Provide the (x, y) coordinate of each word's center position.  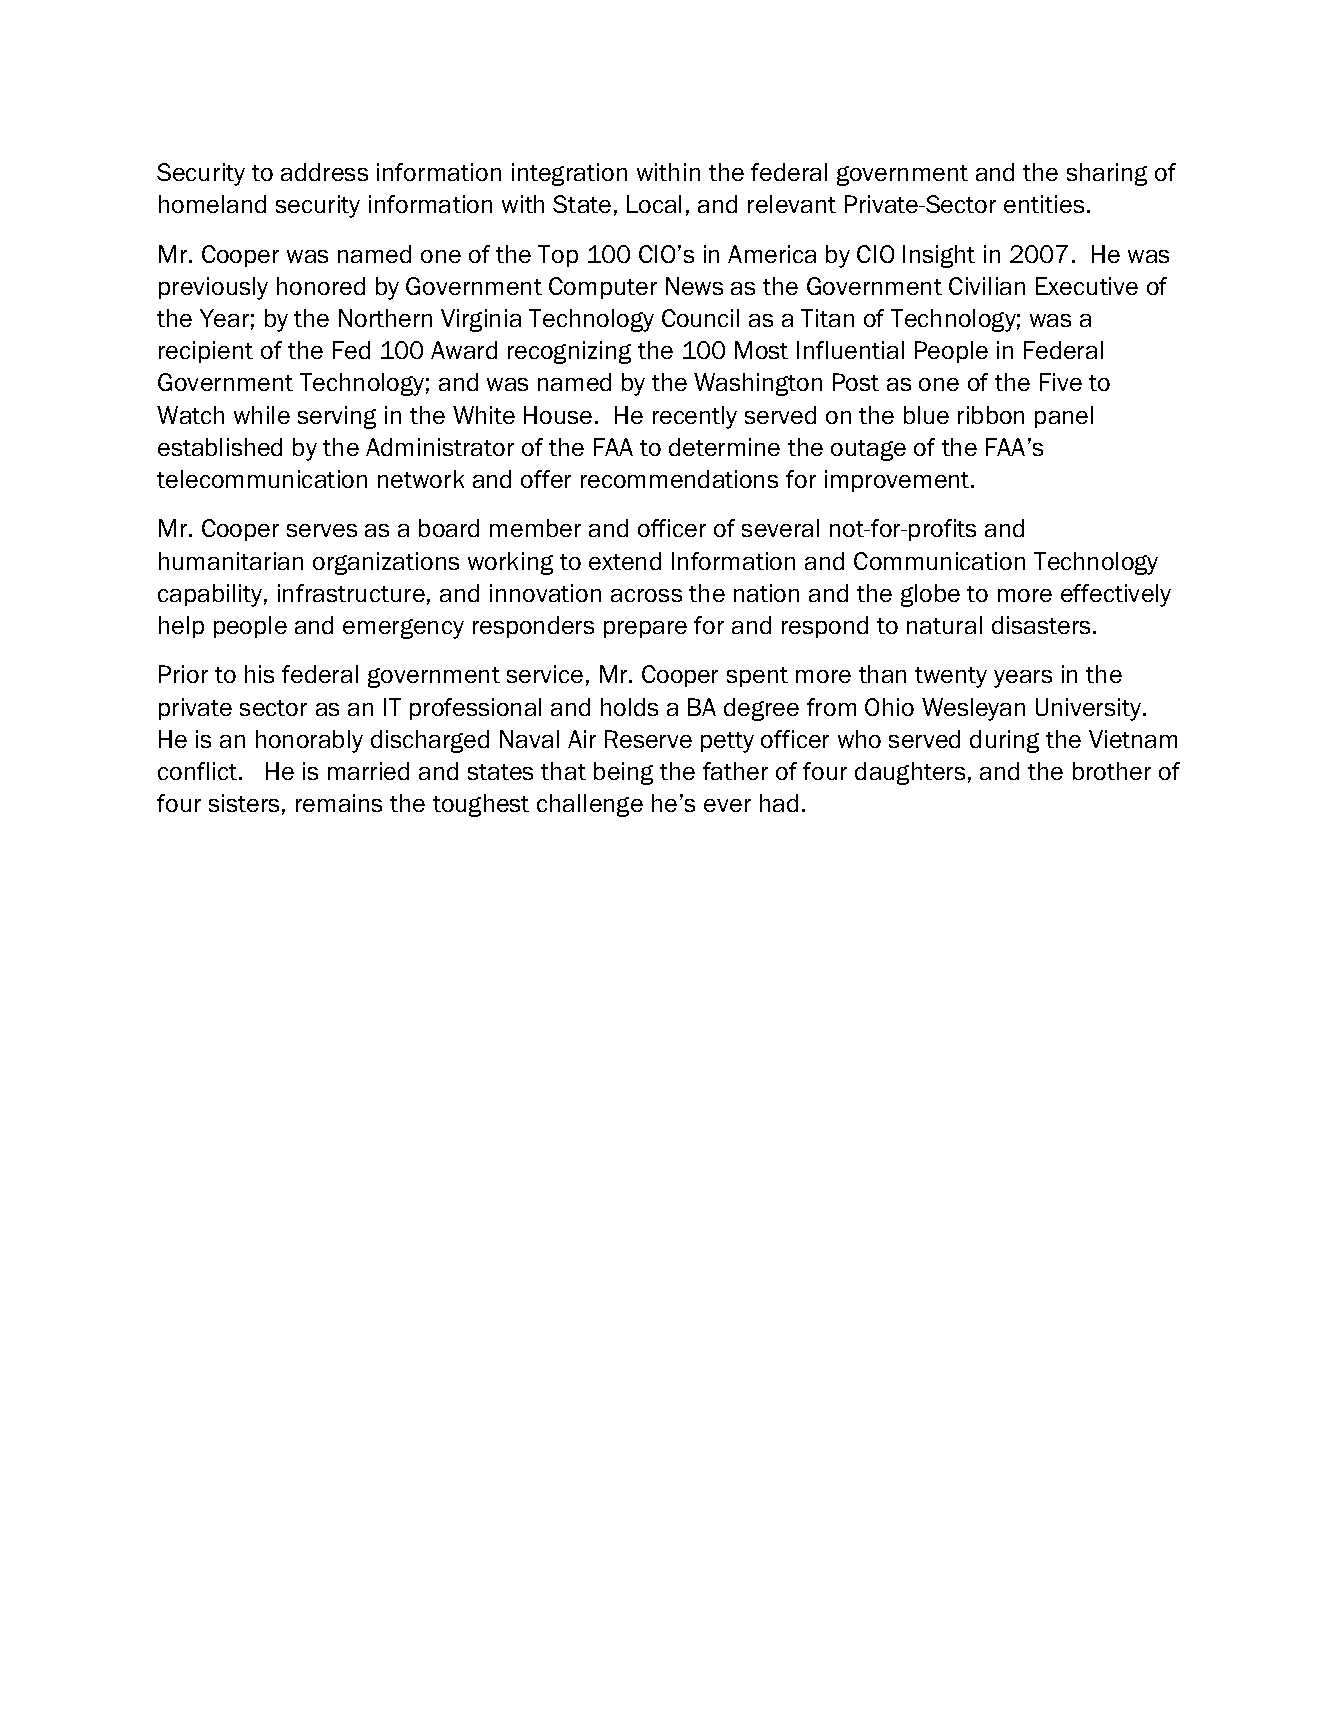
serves (322, 530)
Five (1061, 382)
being (623, 773)
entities (1044, 204)
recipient (206, 352)
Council (700, 318)
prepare (645, 629)
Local (654, 204)
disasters (1041, 625)
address (324, 172)
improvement (898, 481)
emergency (403, 629)
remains (339, 803)
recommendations (679, 479)
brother (1112, 771)
